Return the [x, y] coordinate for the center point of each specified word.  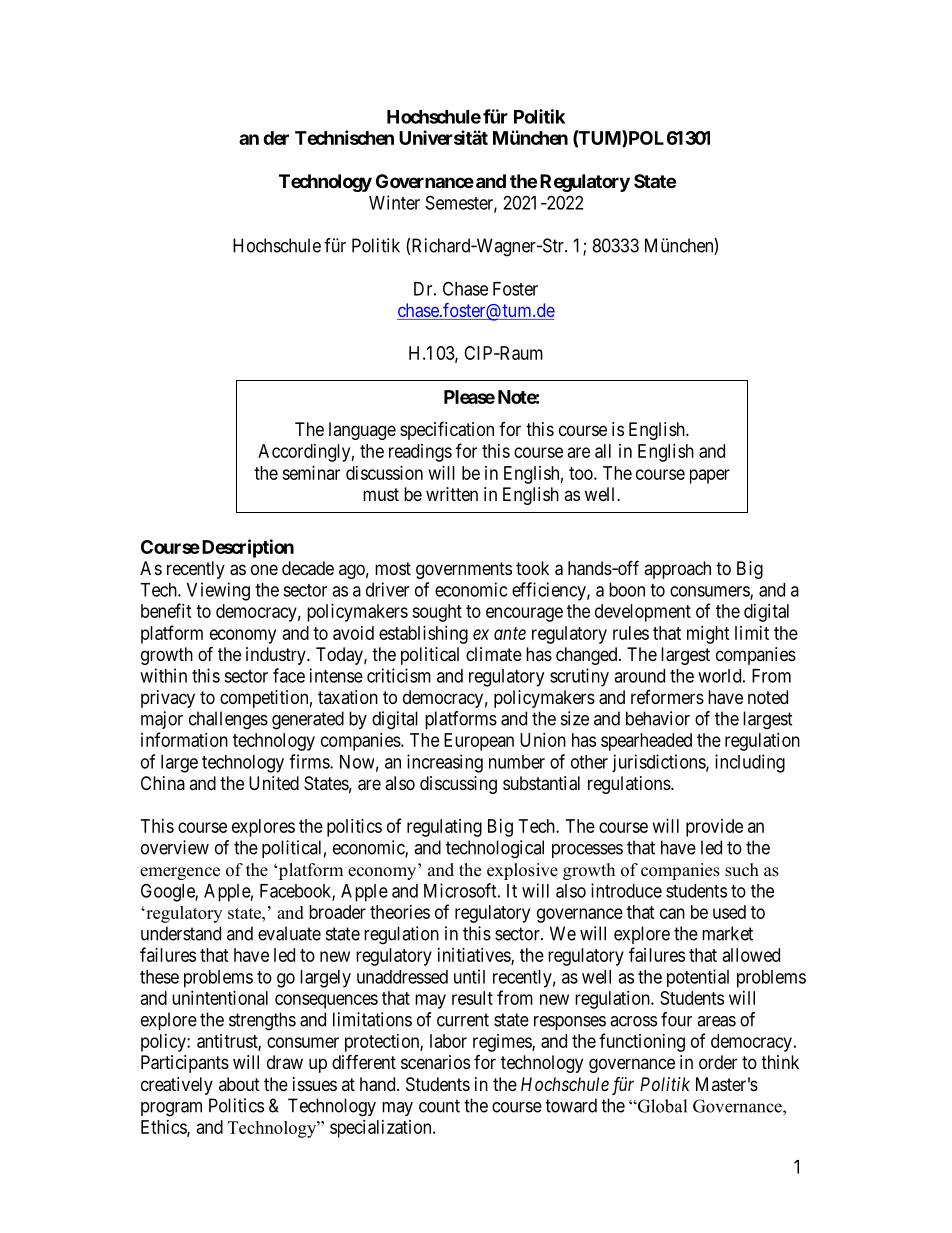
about [239, 1084]
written [452, 494]
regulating [444, 828]
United [274, 783]
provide [714, 828]
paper [710, 476]
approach [677, 570]
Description [246, 548]
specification [447, 430]
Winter [394, 202]
